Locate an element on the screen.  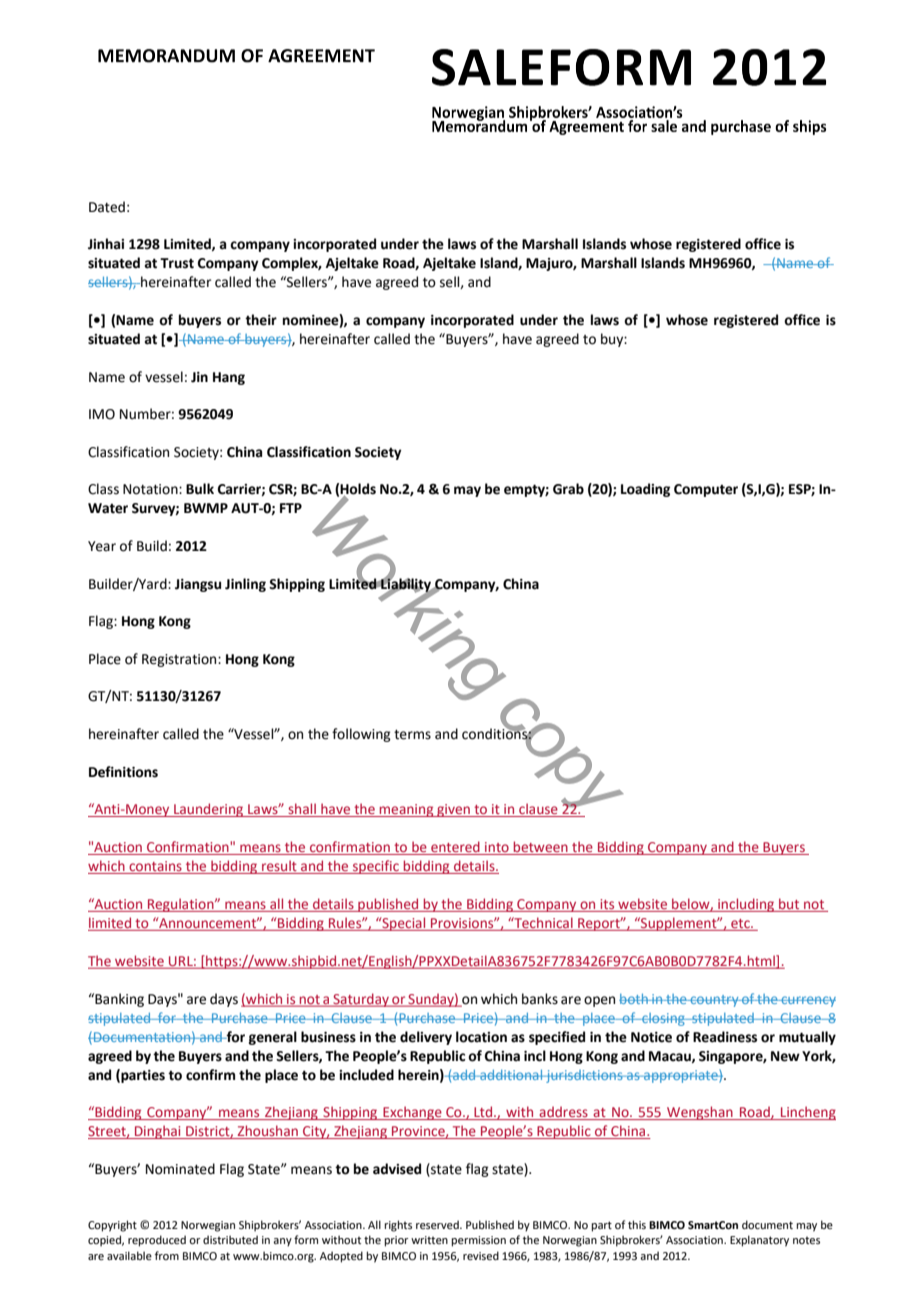
Explanatory is located at coordinates (759, 1241).
